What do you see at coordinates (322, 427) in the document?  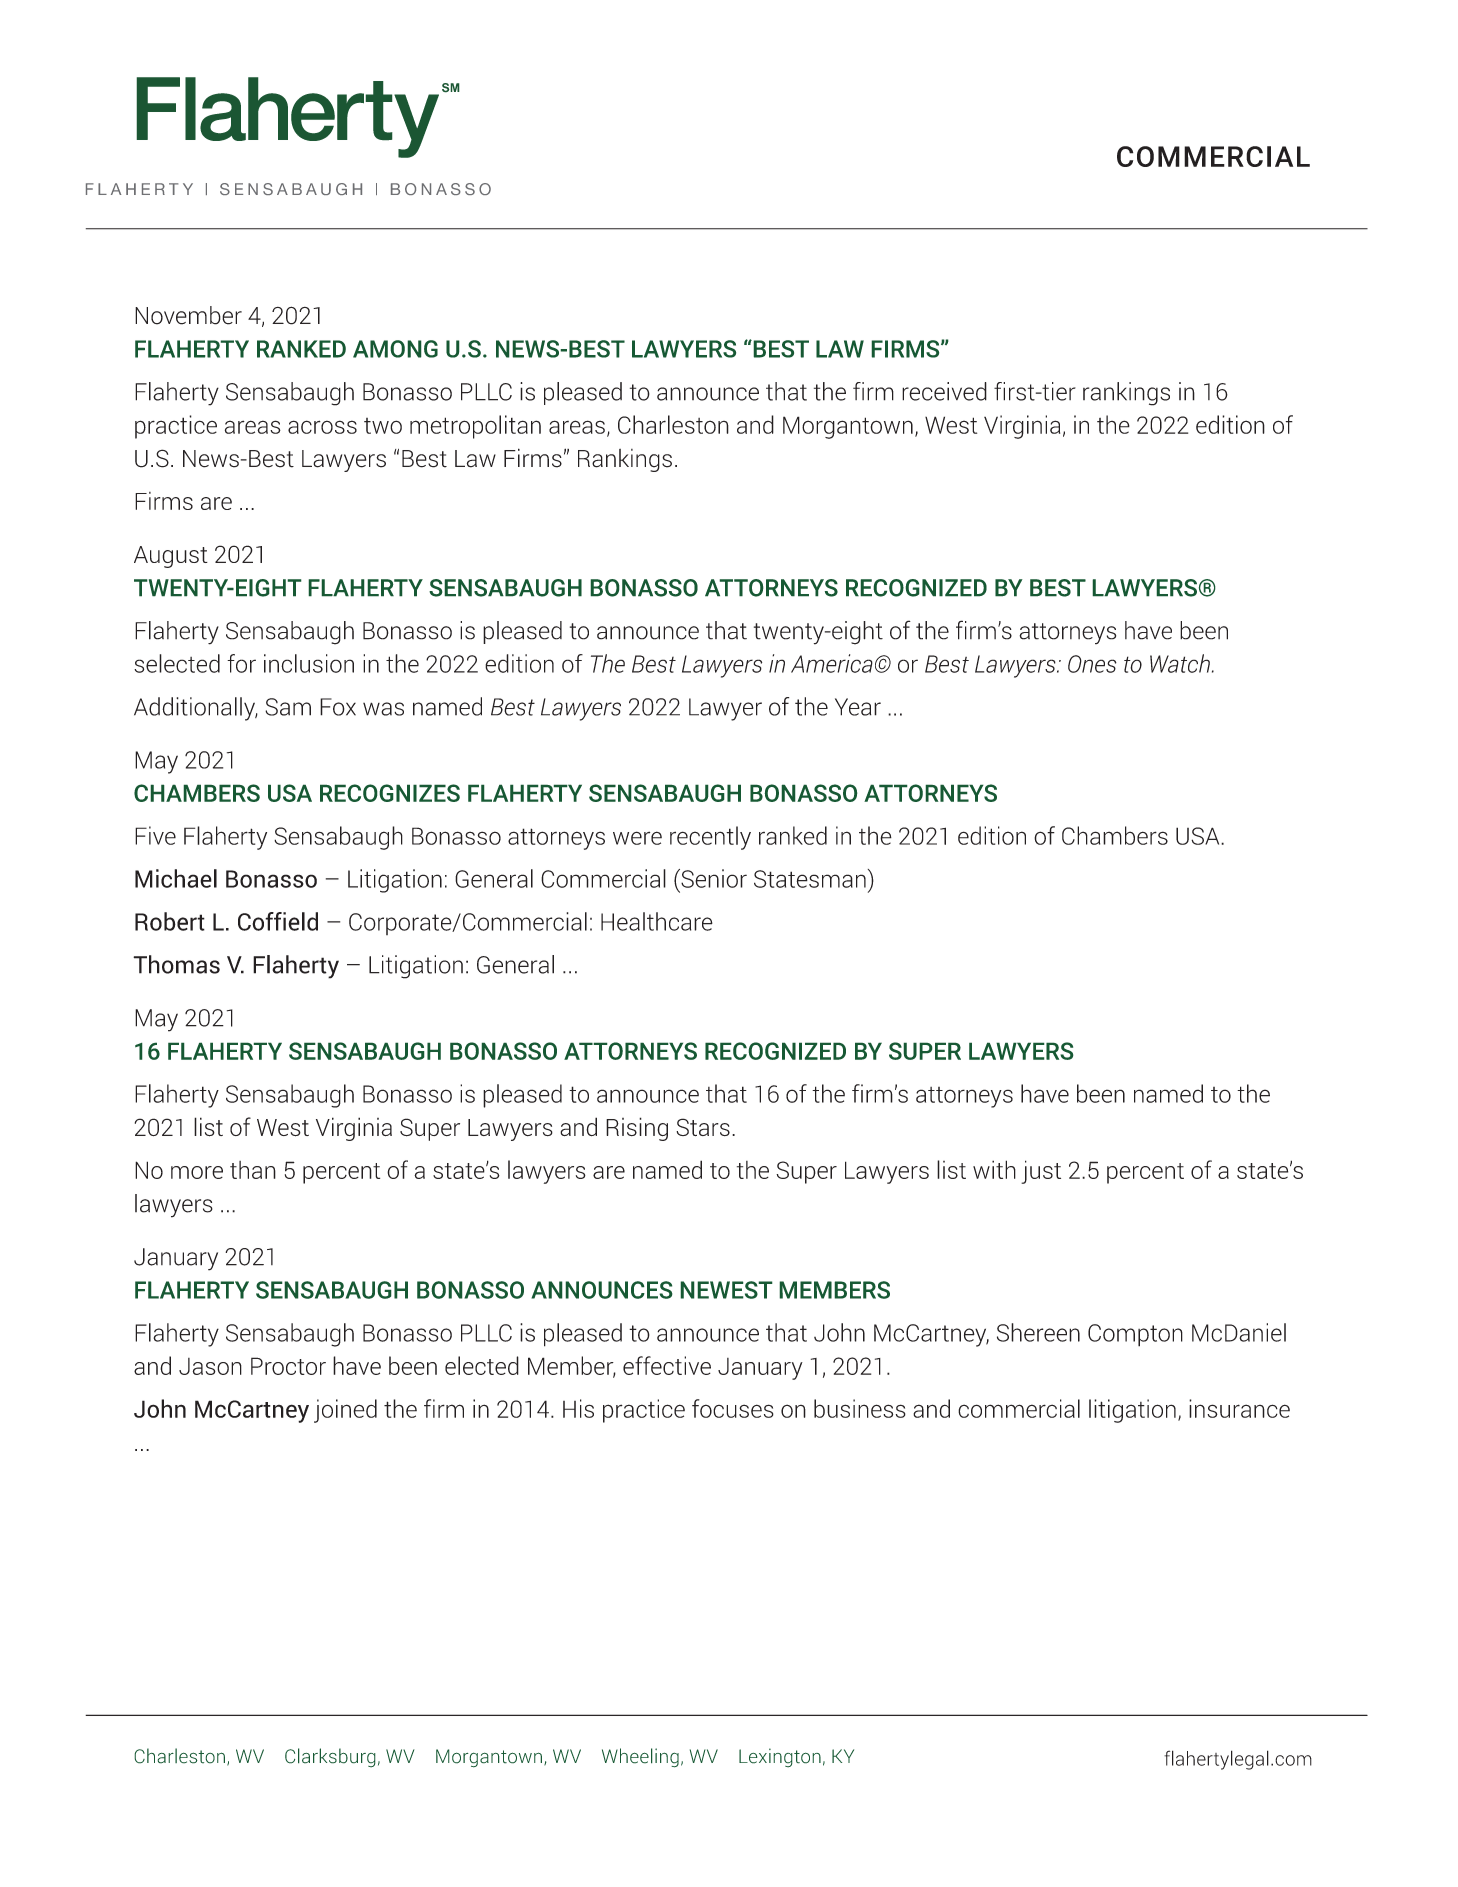 I see `across` at bounding box center [322, 427].
